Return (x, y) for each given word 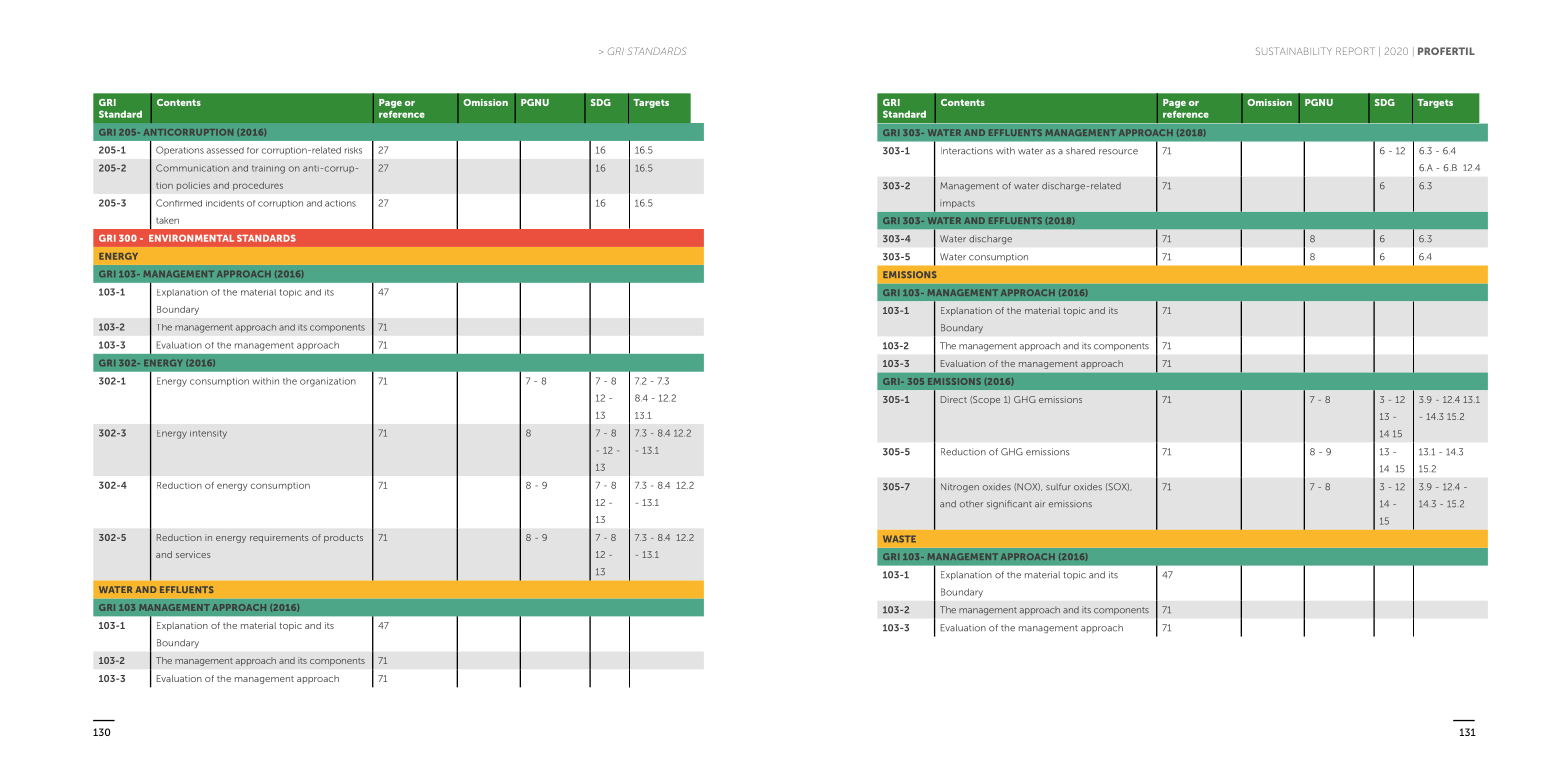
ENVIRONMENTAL (191, 238)
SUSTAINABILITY (1294, 51)
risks (353, 150)
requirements (279, 538)
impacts (957, 204)
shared (1080, 151)
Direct (954, 399)
